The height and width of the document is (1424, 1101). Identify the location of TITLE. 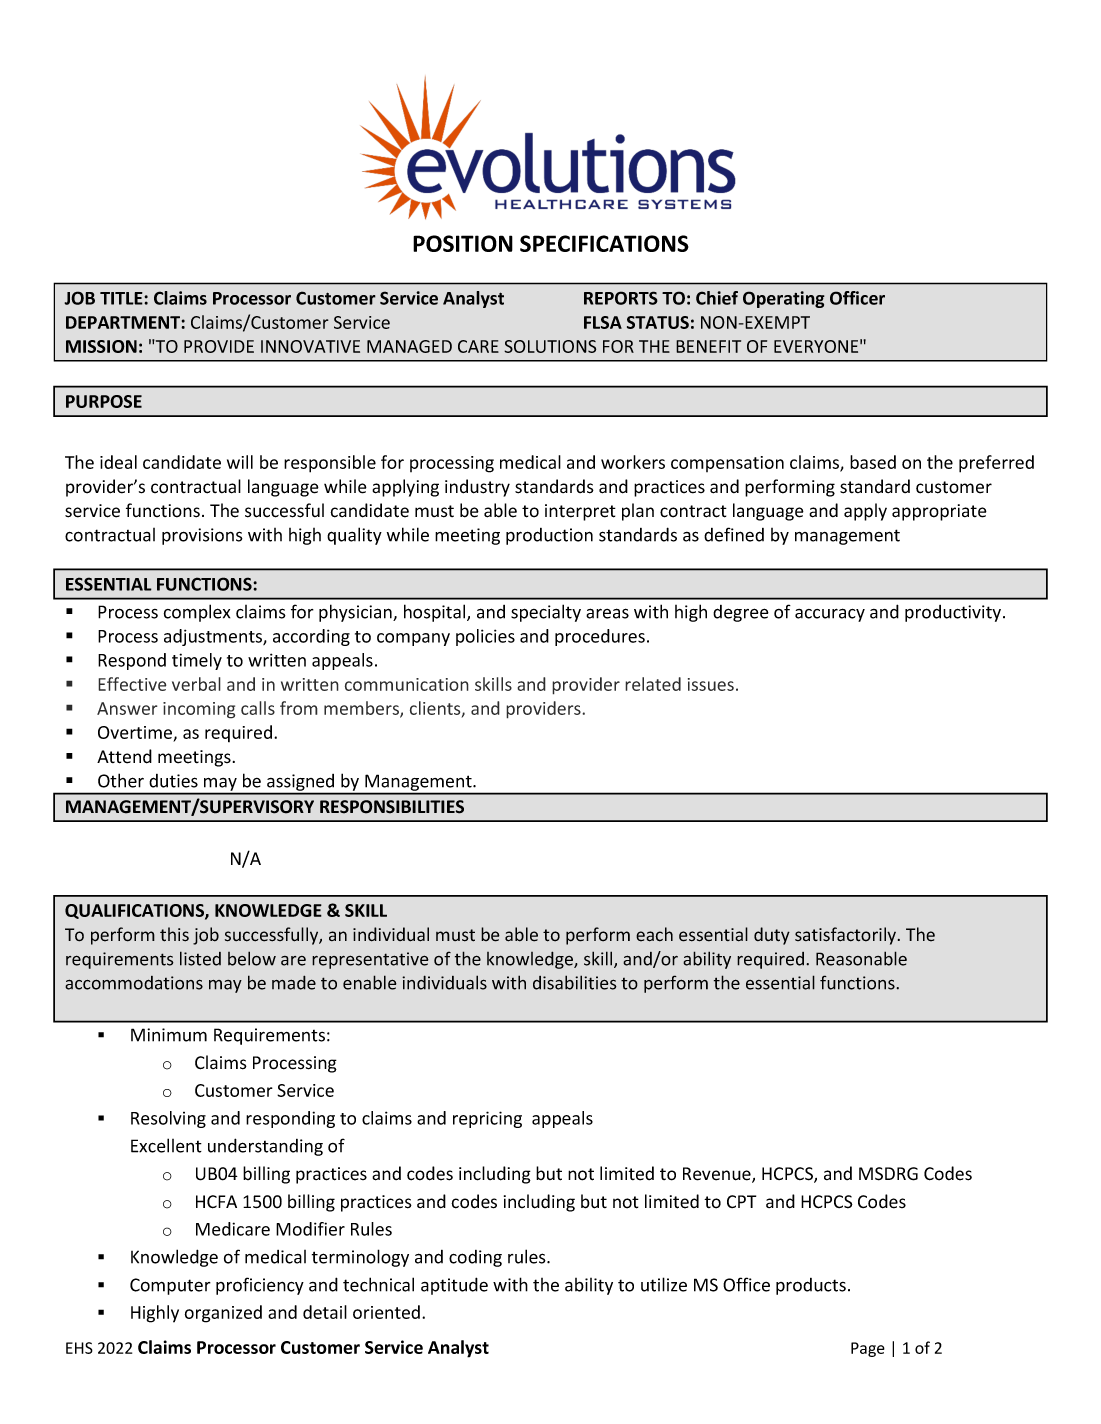
(122, 298).
